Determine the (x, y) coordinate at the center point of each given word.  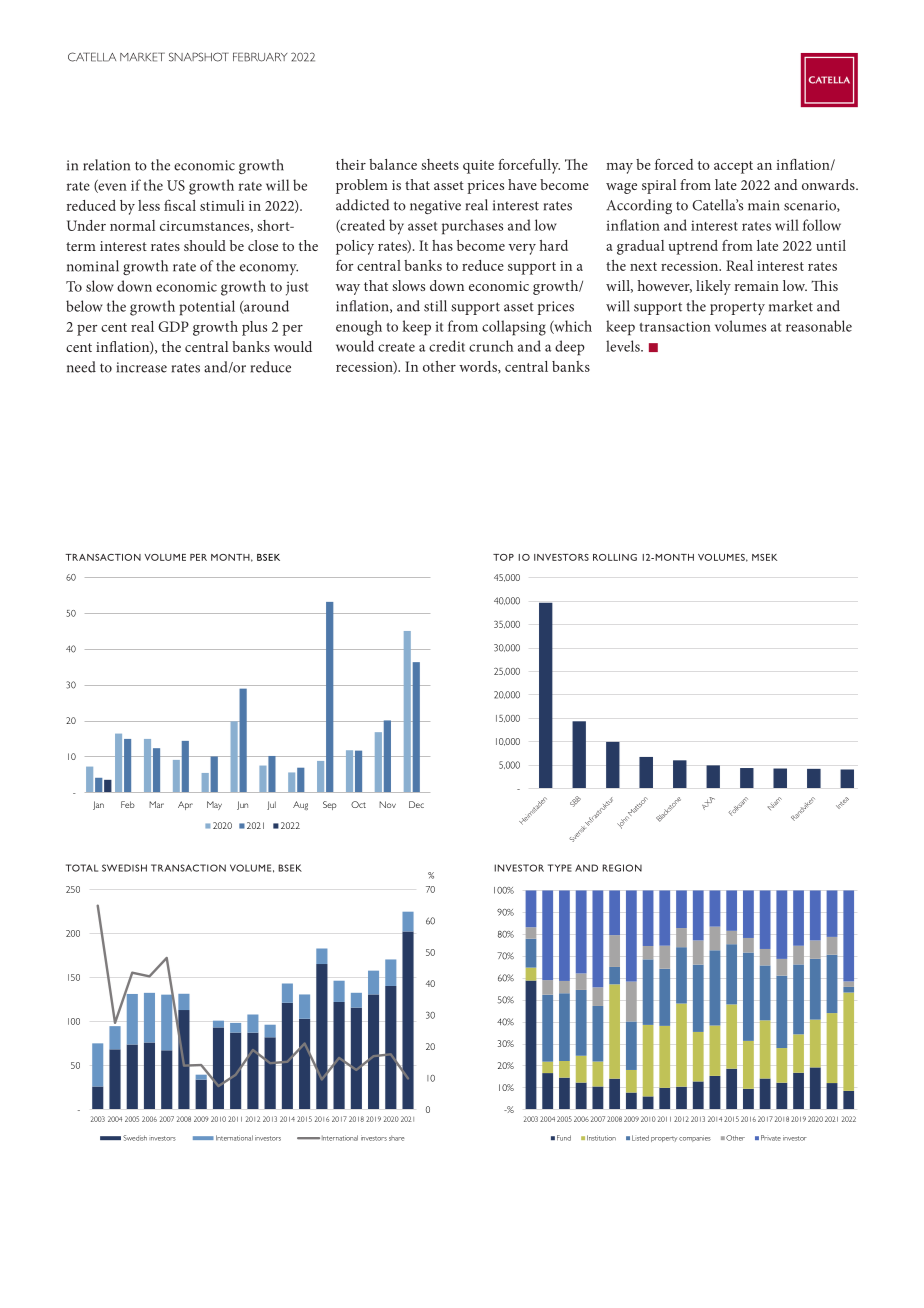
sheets (440, 164)
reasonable (819, 326)
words (479, 367)
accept (733, 167)
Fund (564, 1138)
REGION (622, 868)
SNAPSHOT (199, 57)
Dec (416, 804)
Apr (185, 805)
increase (142, 367)
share (397, 1138)
